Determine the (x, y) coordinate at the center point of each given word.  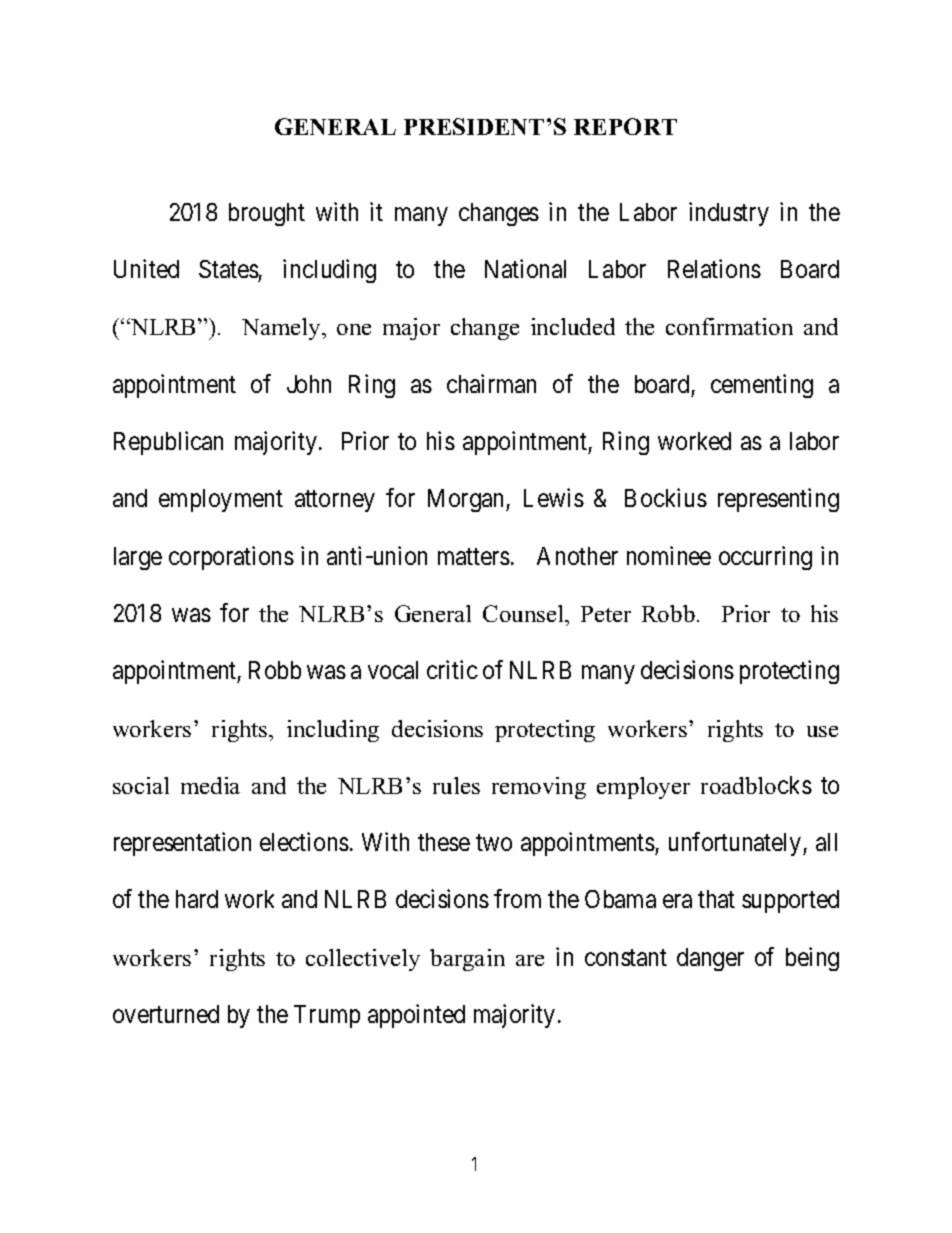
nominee (669, 555)
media (210, 785)
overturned (166, 1014)
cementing (762, 386)
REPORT (625, 126)
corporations (231, 558)
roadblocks (756, 785)
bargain (467, 960)
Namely (282, 329)
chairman (491, 383)
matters (474, 556)
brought (267, 214)
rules (456, 785)
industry (729, 214)
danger (710, 959)
